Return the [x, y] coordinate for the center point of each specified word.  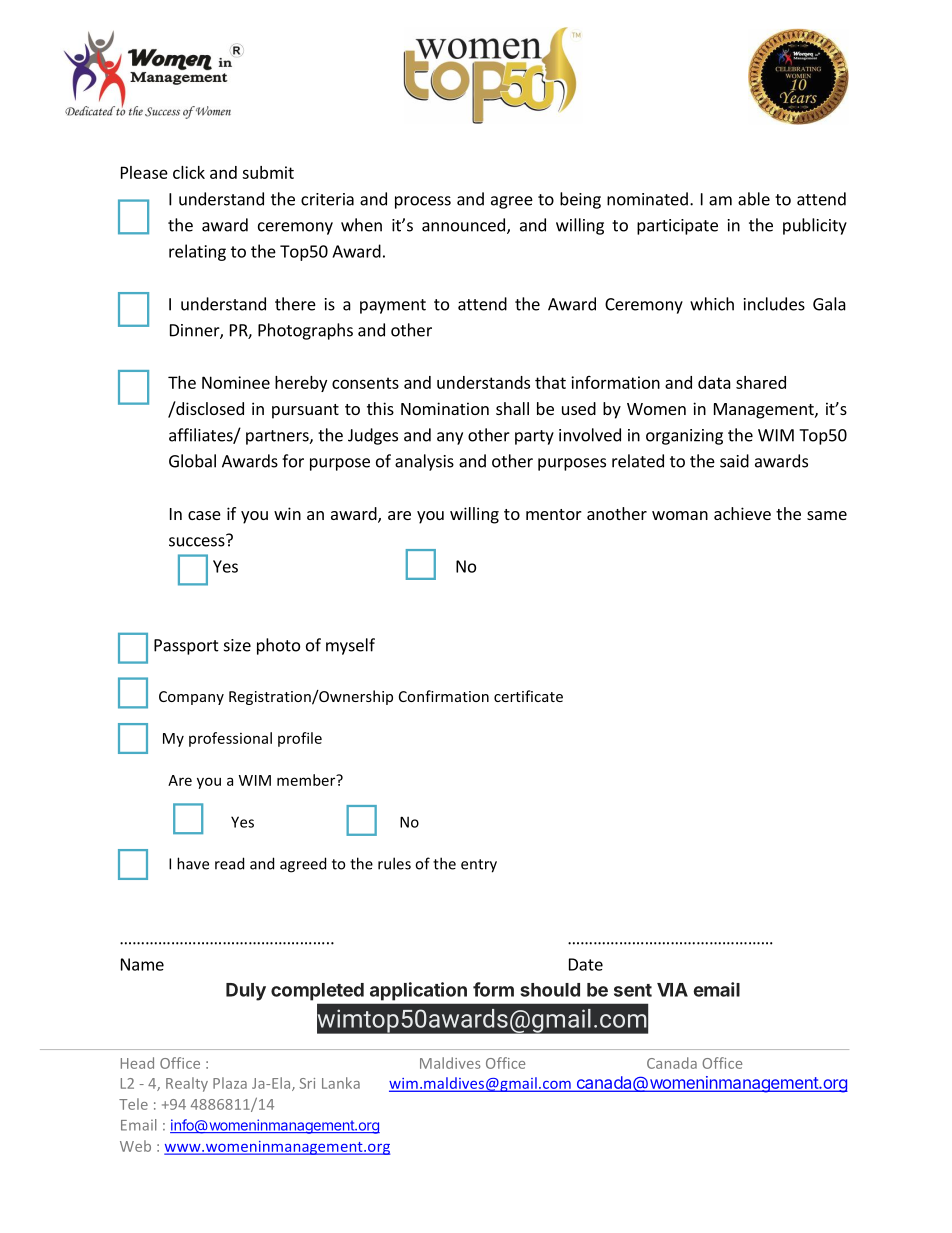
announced [463, 225]
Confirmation [444, 696]
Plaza [230, 1083]
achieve [742, 513]
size [237, 645]
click [189, 172]
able [754, 199]
